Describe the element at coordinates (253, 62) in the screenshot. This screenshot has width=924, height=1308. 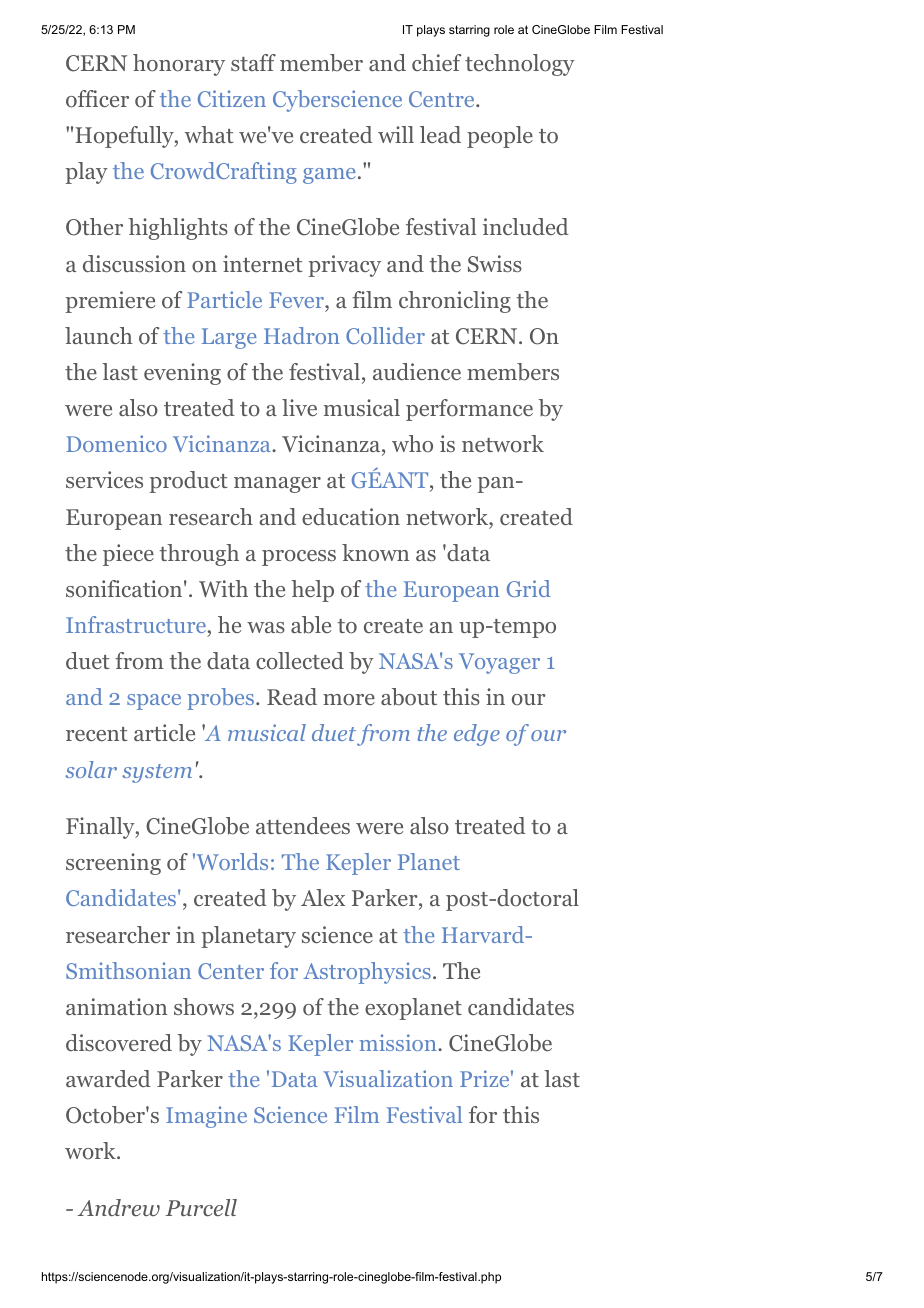
I see `staff` at that location.
